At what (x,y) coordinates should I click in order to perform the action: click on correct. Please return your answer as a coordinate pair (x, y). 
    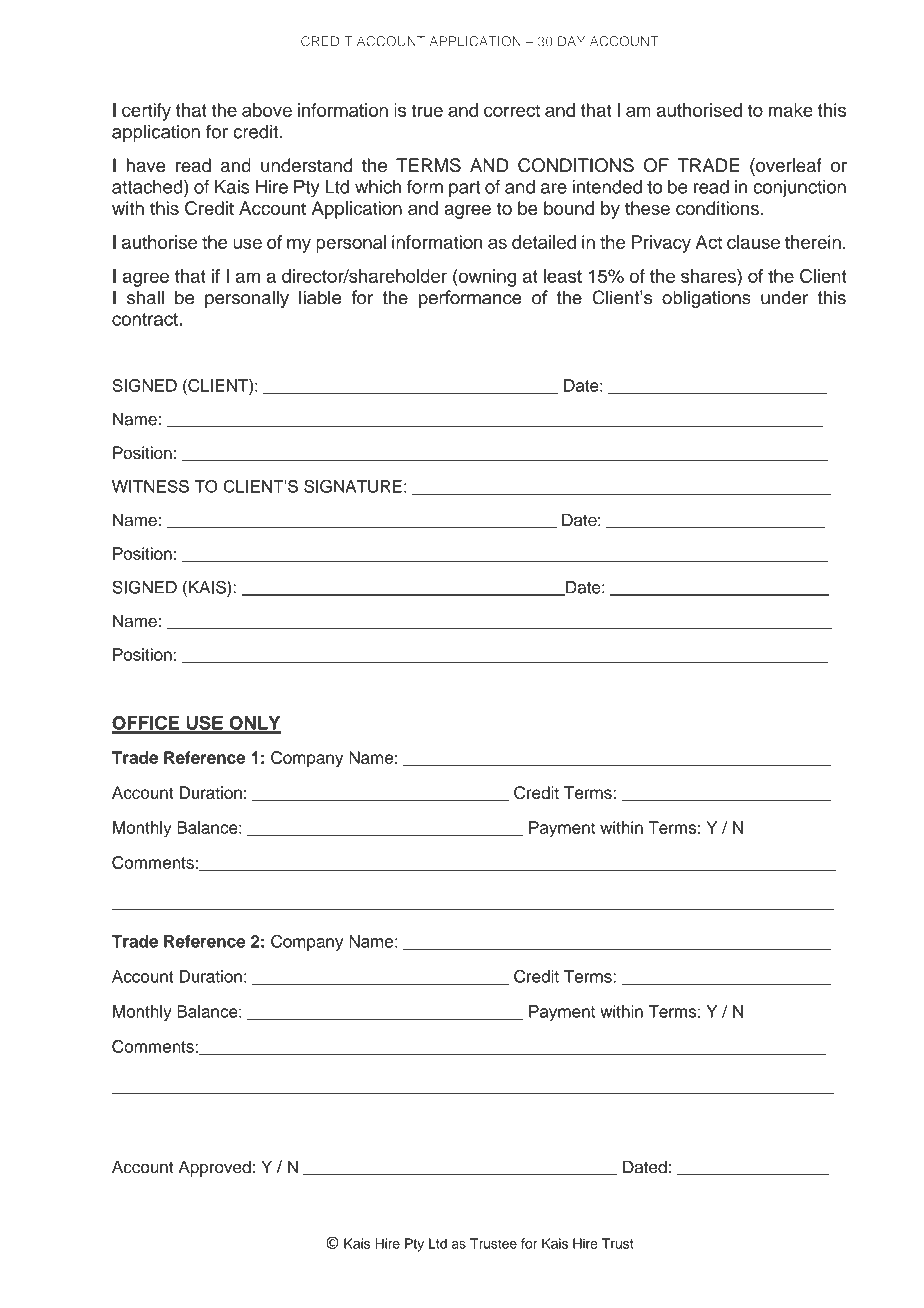
    Looking at the image, I should click on (512, 110).
